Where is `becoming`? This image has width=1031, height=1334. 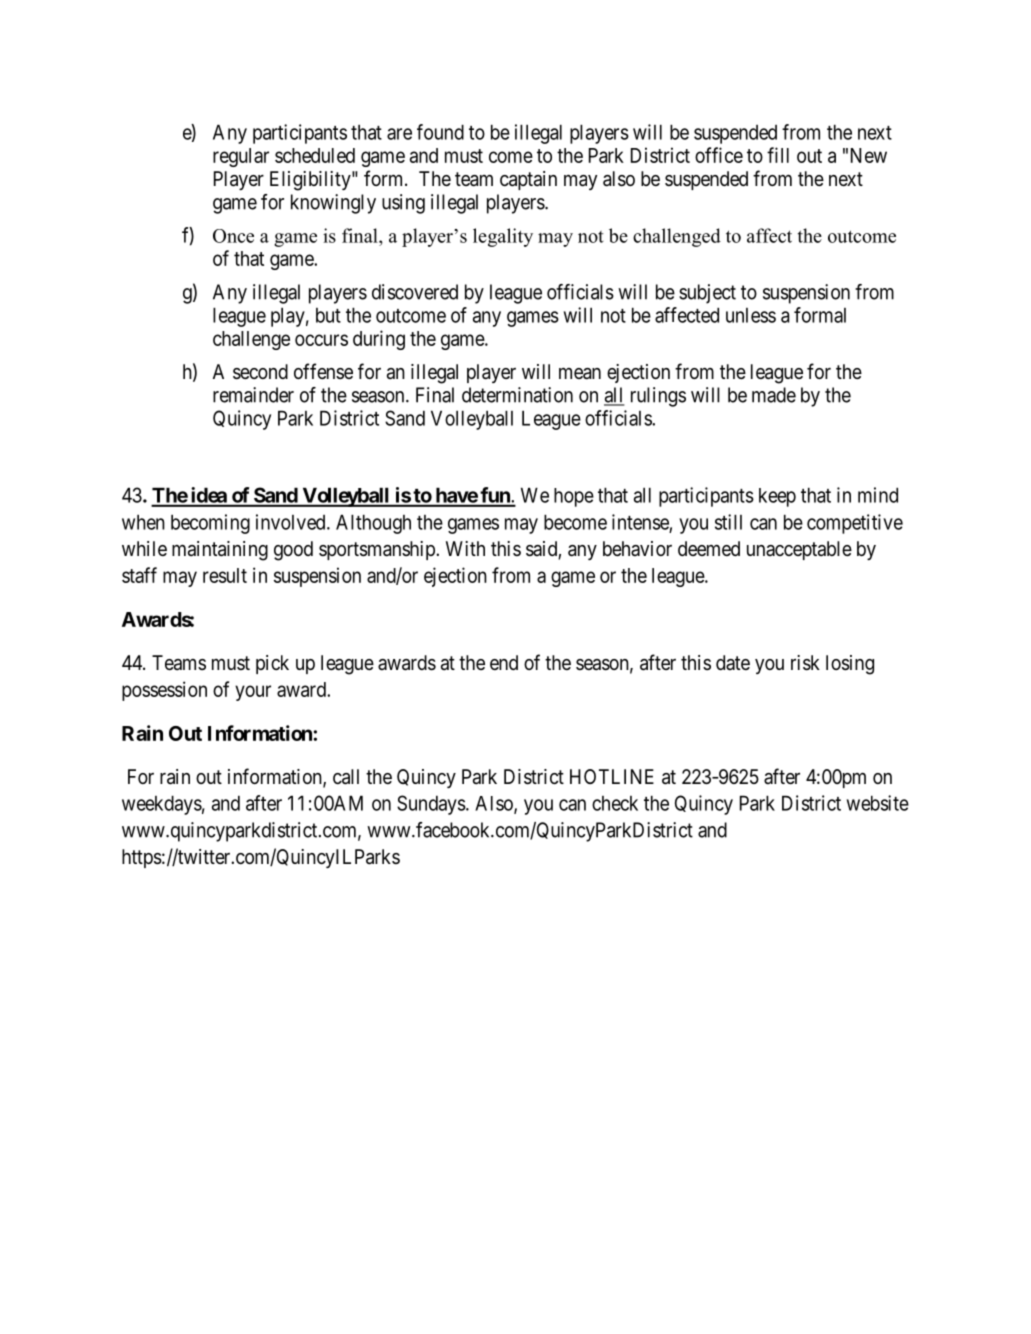 becoming is located at coordinates (210, 524).
